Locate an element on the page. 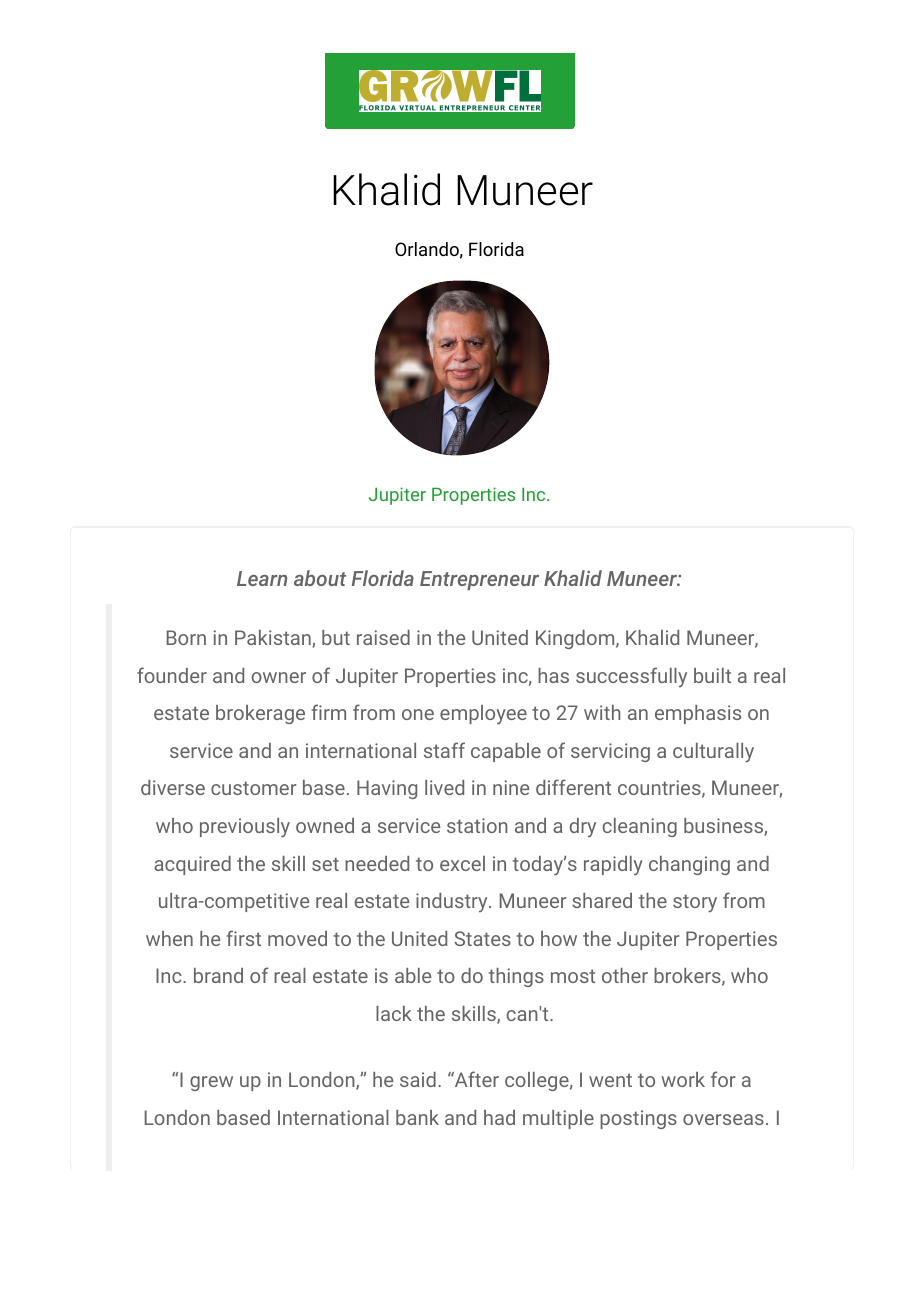  brokers is located at coordinates (688, 977).
